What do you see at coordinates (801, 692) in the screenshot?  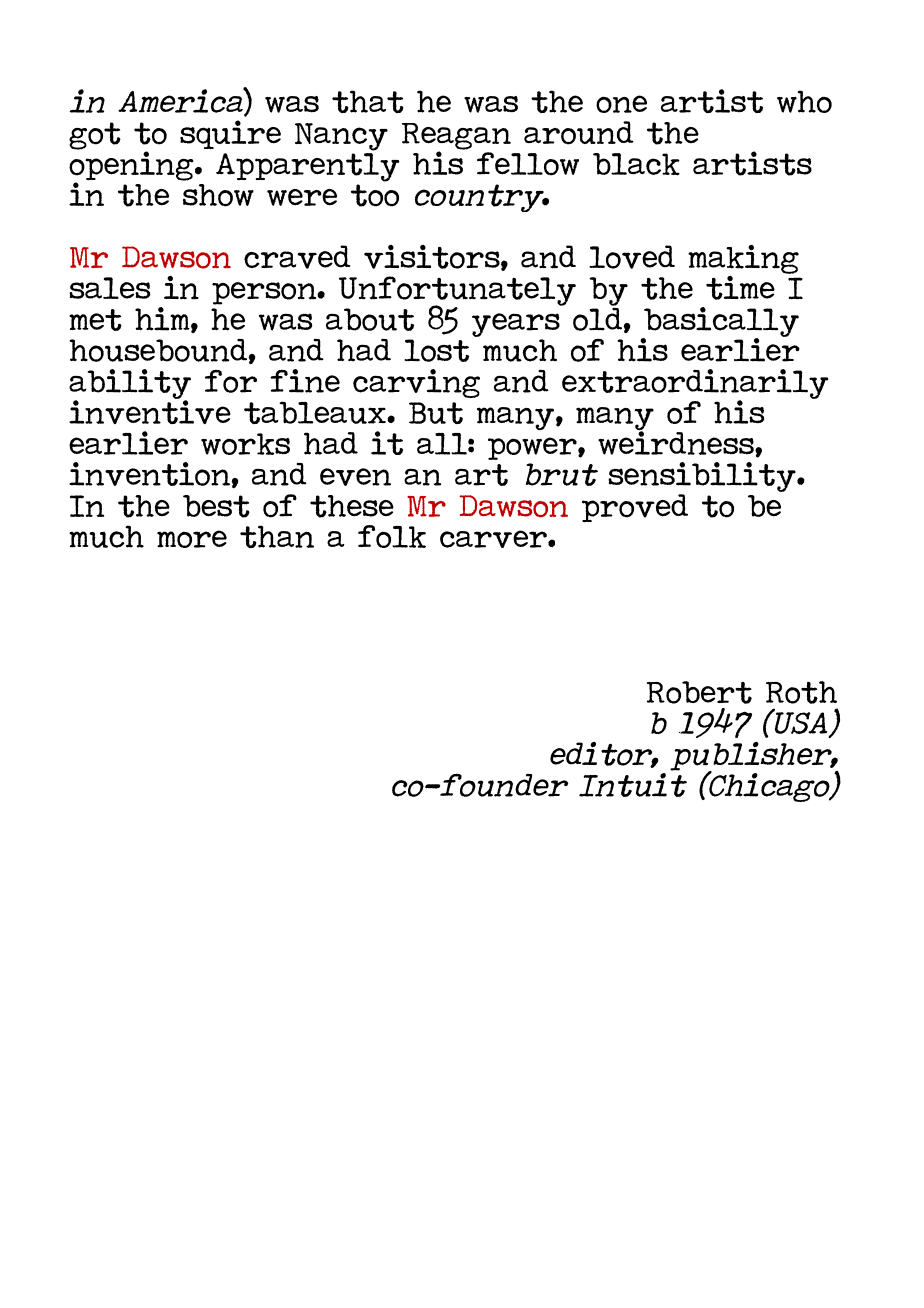 I see `Roth` at bounding box center [801, 692].
